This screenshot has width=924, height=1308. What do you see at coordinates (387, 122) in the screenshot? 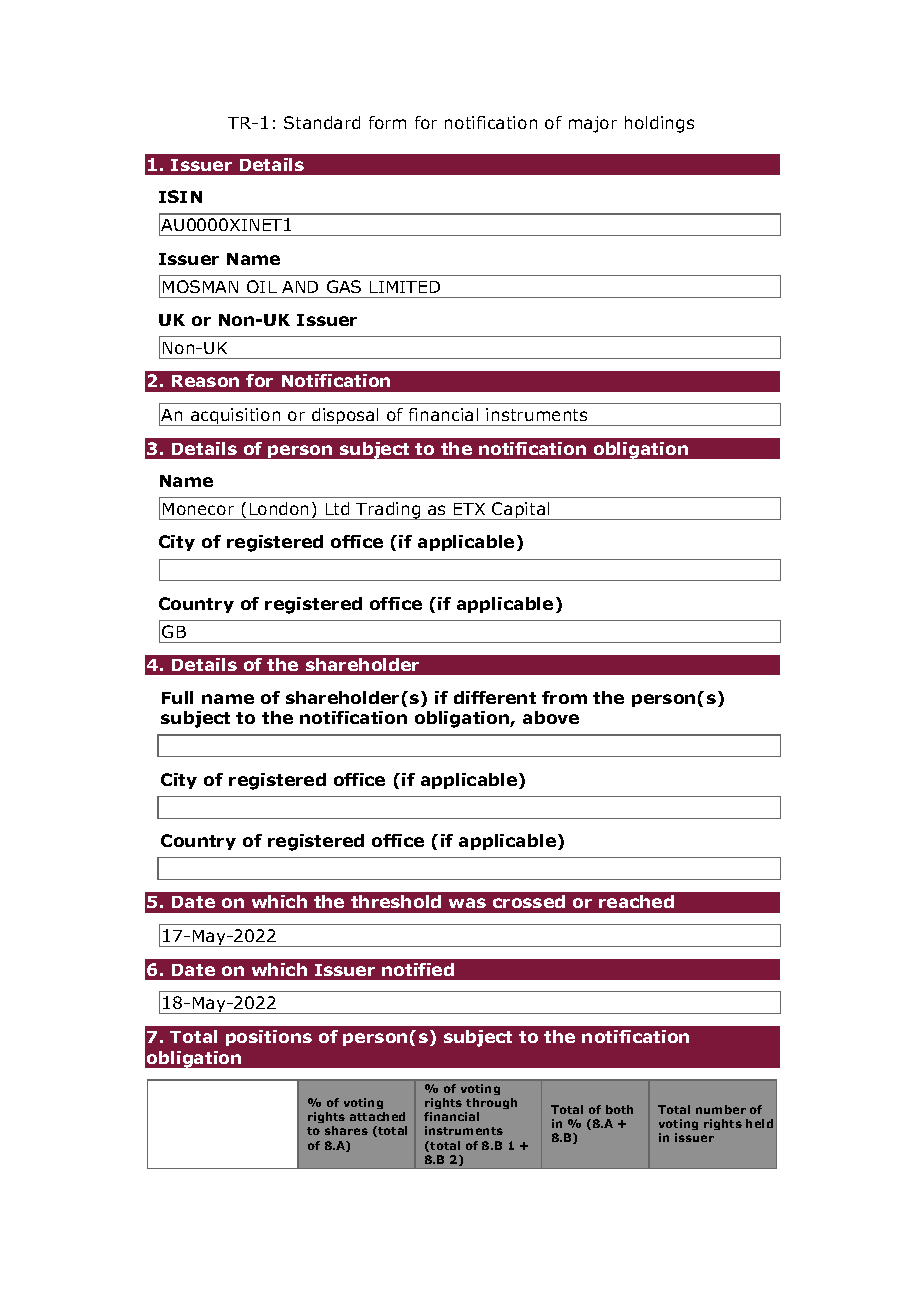
I see `form` at bounding box center [387, 122].
